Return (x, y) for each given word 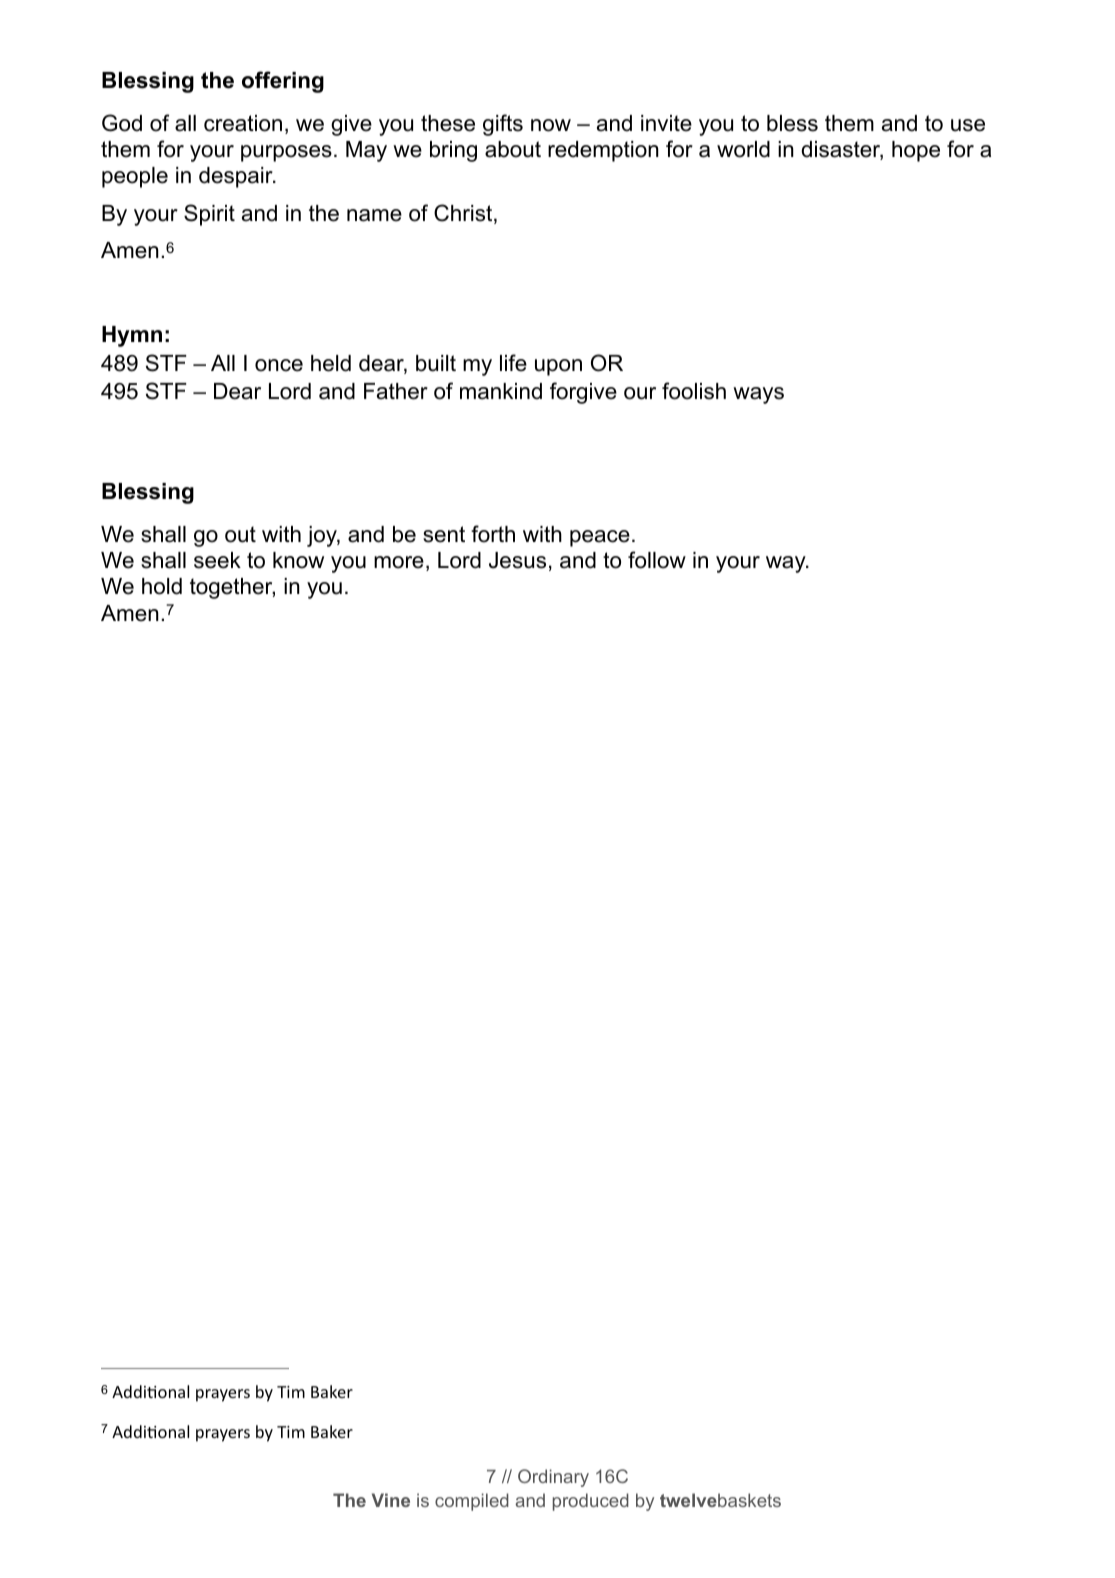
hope (916, 151)
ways (758, 395)
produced (591, 1502)
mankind (501, 391)
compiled (472, 1502)
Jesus (517, 560)
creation (243, 123)
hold (162, 586)
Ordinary (553, 1478)
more (399, 562)
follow (657, 560)
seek (217, 560)
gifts (503, 125)
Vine (391, 1500)
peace (600, 538)
